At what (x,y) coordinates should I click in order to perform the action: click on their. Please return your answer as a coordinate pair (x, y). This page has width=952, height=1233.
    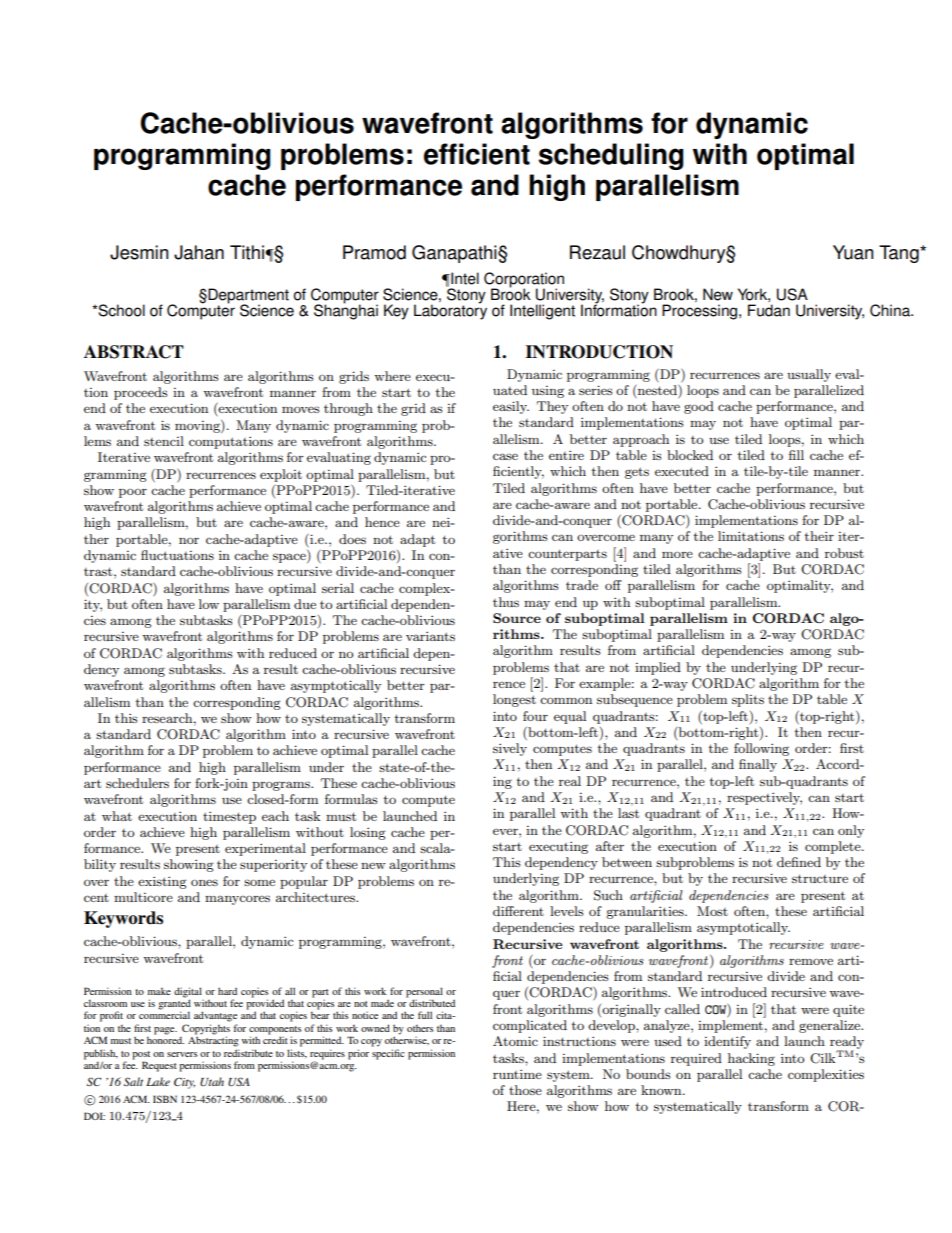
    Looking at the image, I should click on (819, 536).
